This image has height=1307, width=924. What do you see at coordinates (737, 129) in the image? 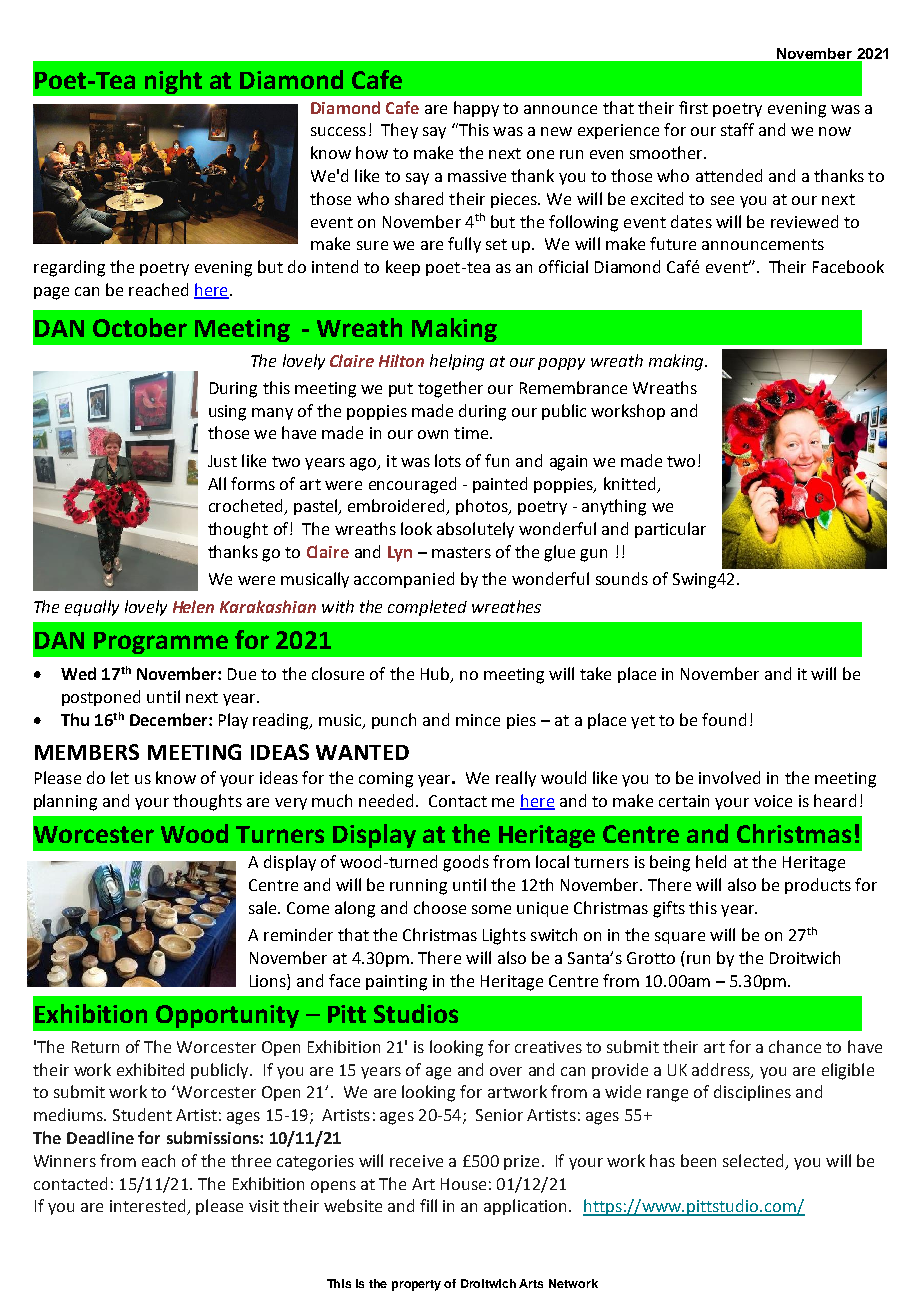
I see `staff` at bounding box center [737, 129].
